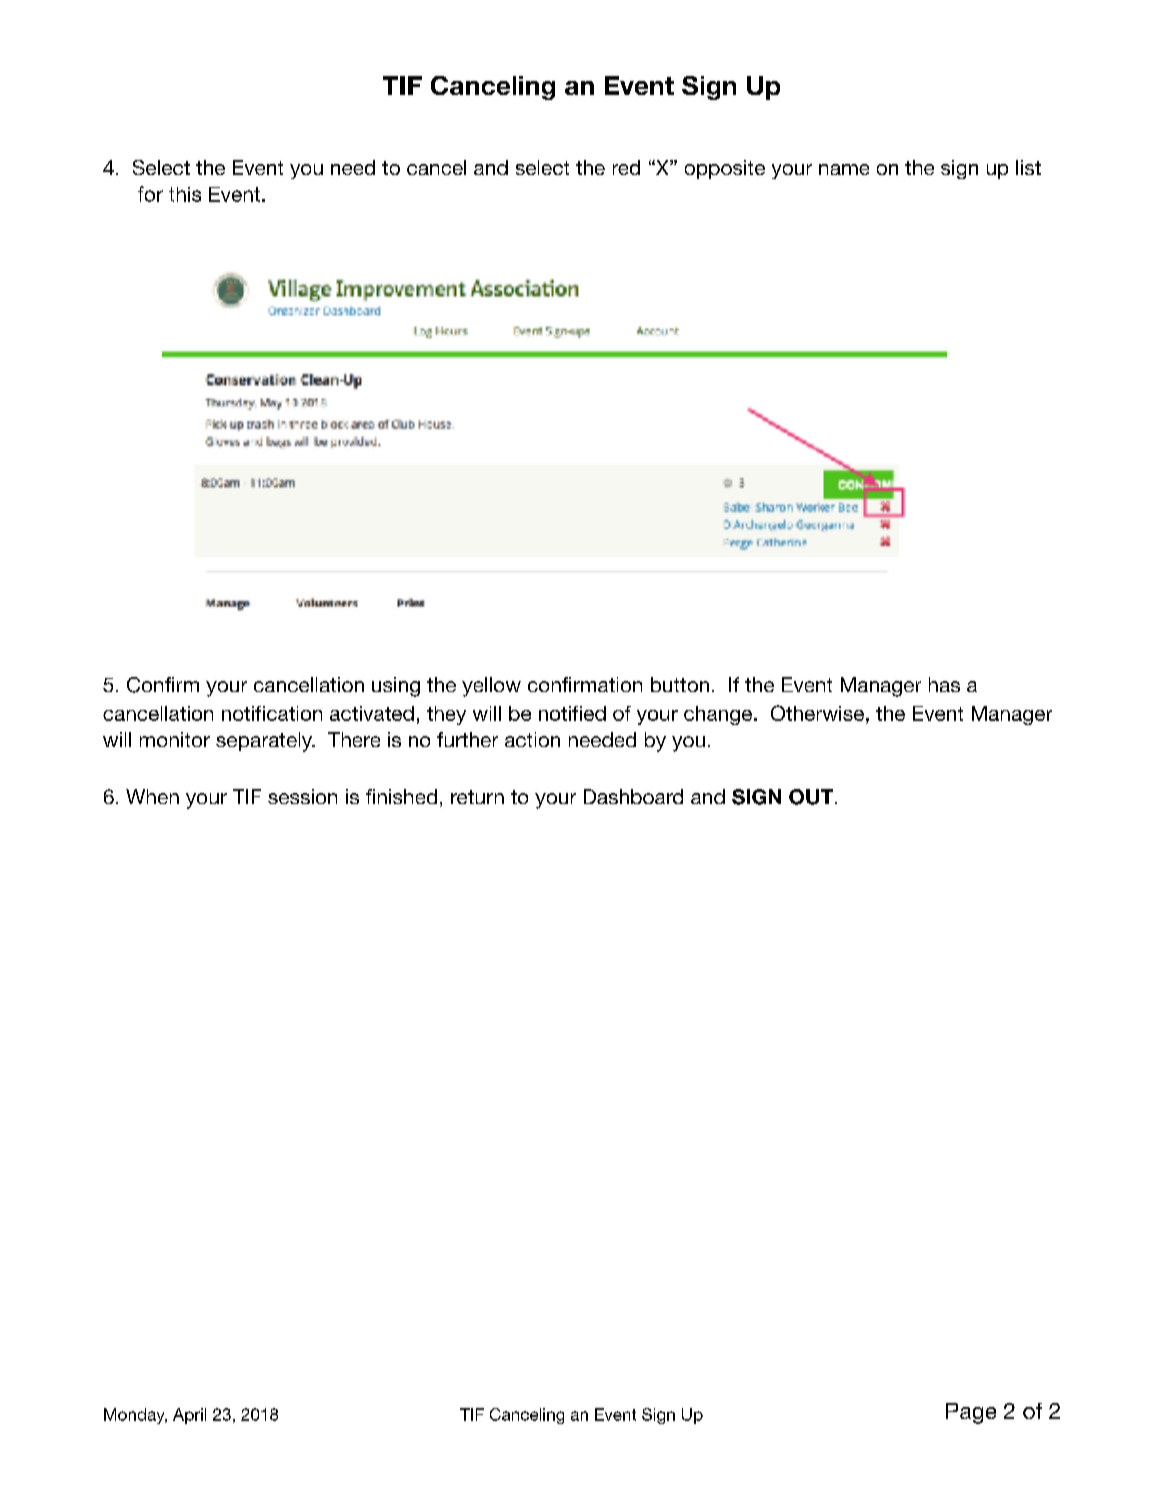 This page has height=1506, width=1164. Describe the element at coordinates (811, 797) in the page. I see `OUT` at that location.
